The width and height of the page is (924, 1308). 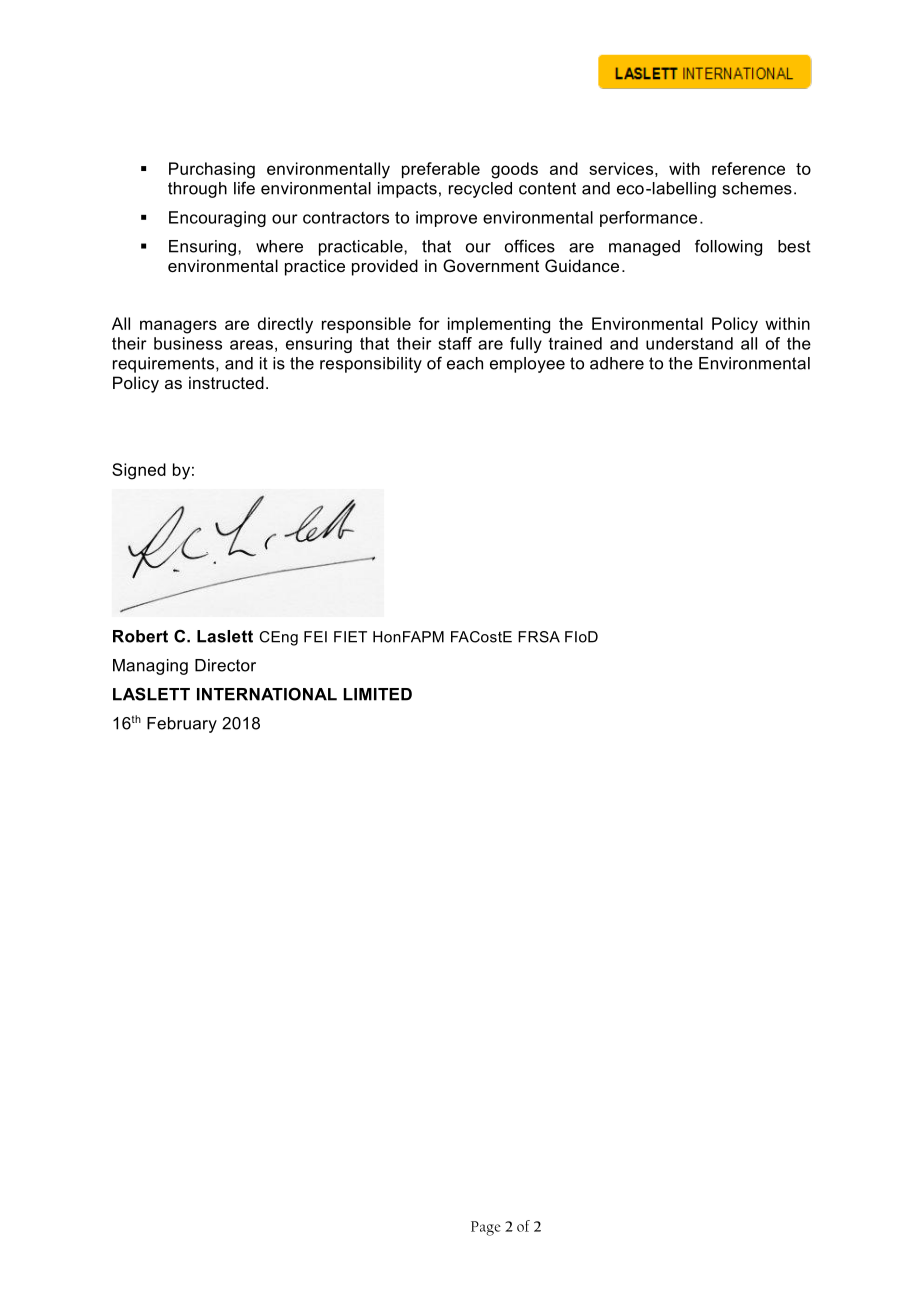 What do you see at coordinates (617, 363) in the page?
I see `adhere` at bounding box center [617, 363].
